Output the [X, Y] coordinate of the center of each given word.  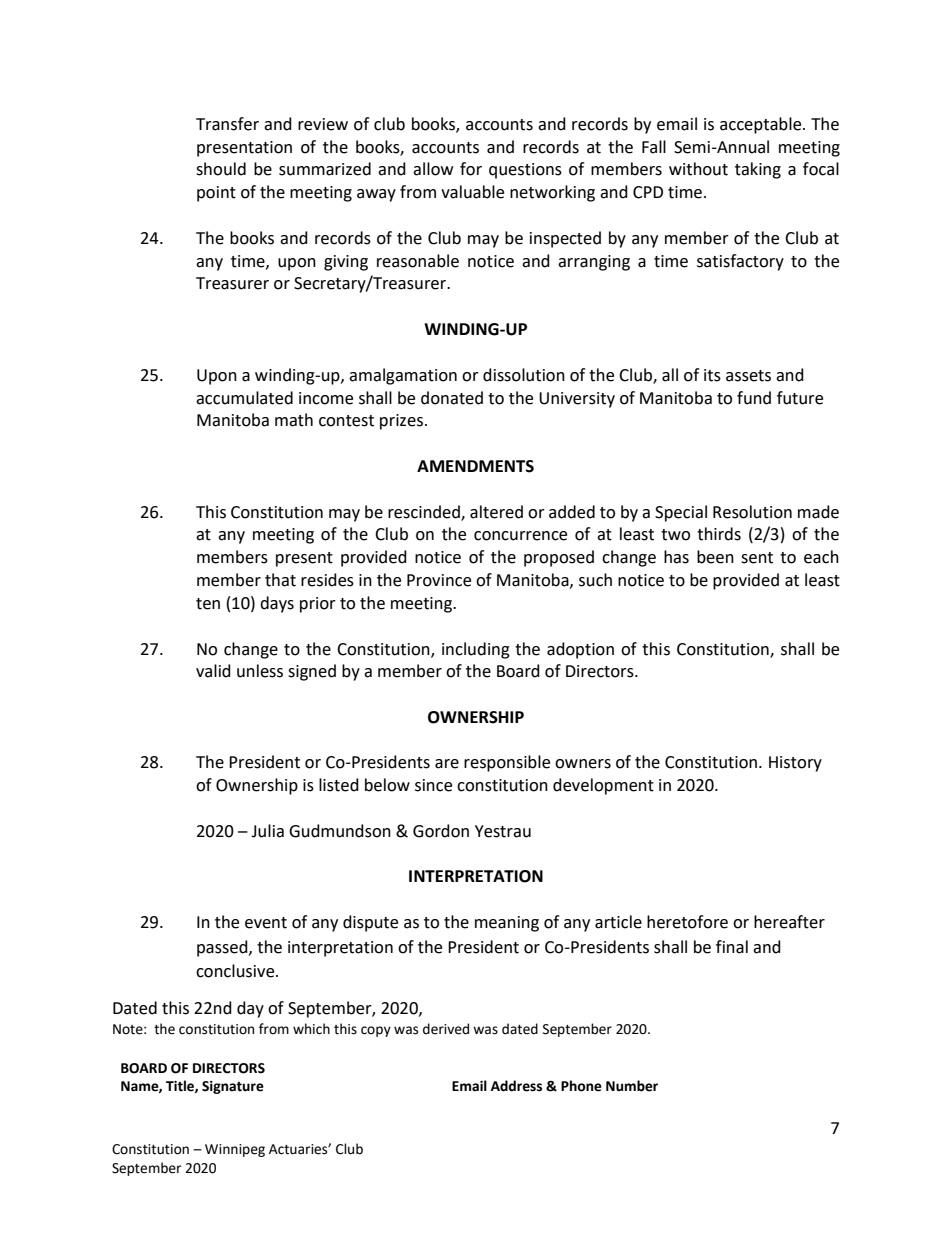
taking [758, 170]
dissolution [524, 375]
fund [754, 398]
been [715, 557]
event [266, 923]
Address [516, 1086]
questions [525, 171]
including [476, 650]
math [294, 420]
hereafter [789, 922]
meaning [507, 924]
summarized [325, 169]
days [277, 604]
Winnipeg [235, 1150]
